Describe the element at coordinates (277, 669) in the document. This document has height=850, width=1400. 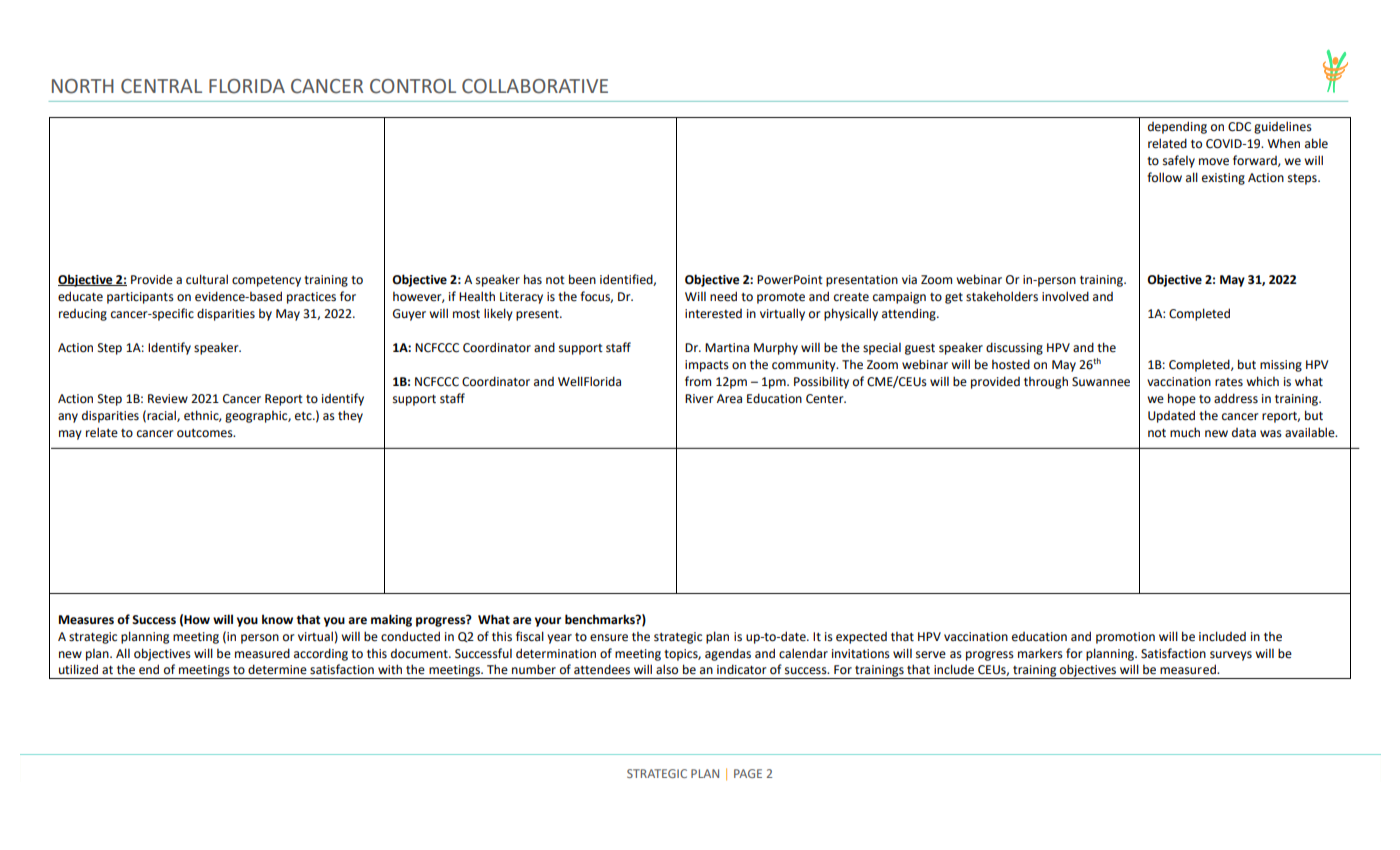
I see `determine` at that location.
